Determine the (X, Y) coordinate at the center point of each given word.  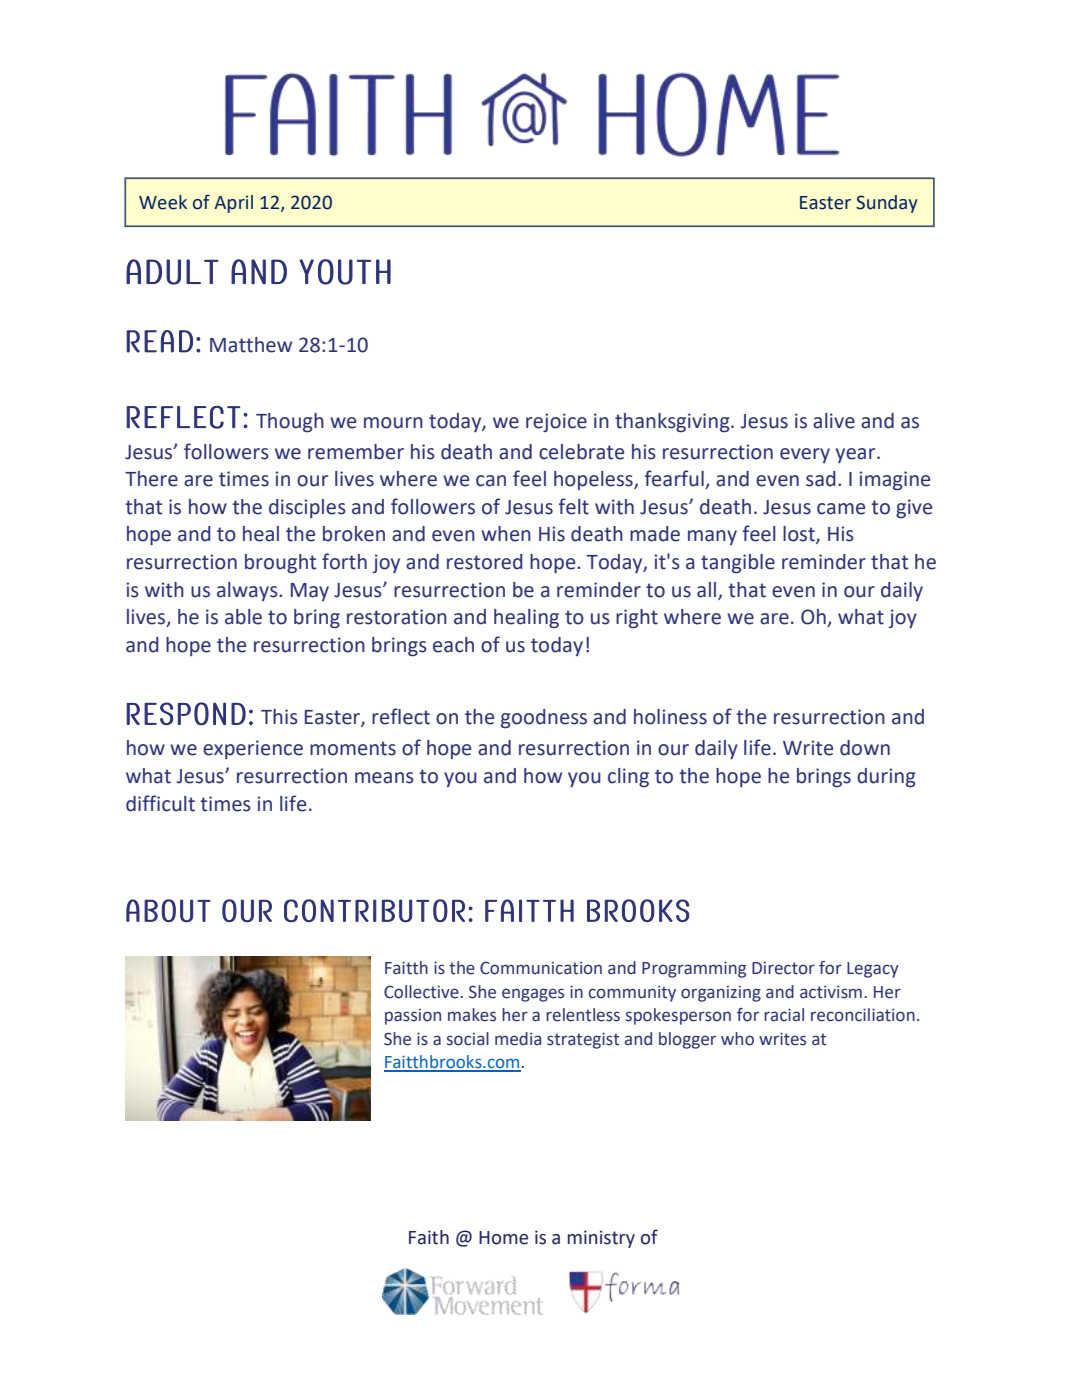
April (233, 204)
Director (783, 968)
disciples (307, 508)
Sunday (887, 204)
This (279, 717)
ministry (601, 1239)
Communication (541, 968)
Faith (429, 1237)
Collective (421, 992)
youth (345, 272)
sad (821, 479)
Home (503, 1238)
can (491, 481)
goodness (544, 718)
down (865, 748)
